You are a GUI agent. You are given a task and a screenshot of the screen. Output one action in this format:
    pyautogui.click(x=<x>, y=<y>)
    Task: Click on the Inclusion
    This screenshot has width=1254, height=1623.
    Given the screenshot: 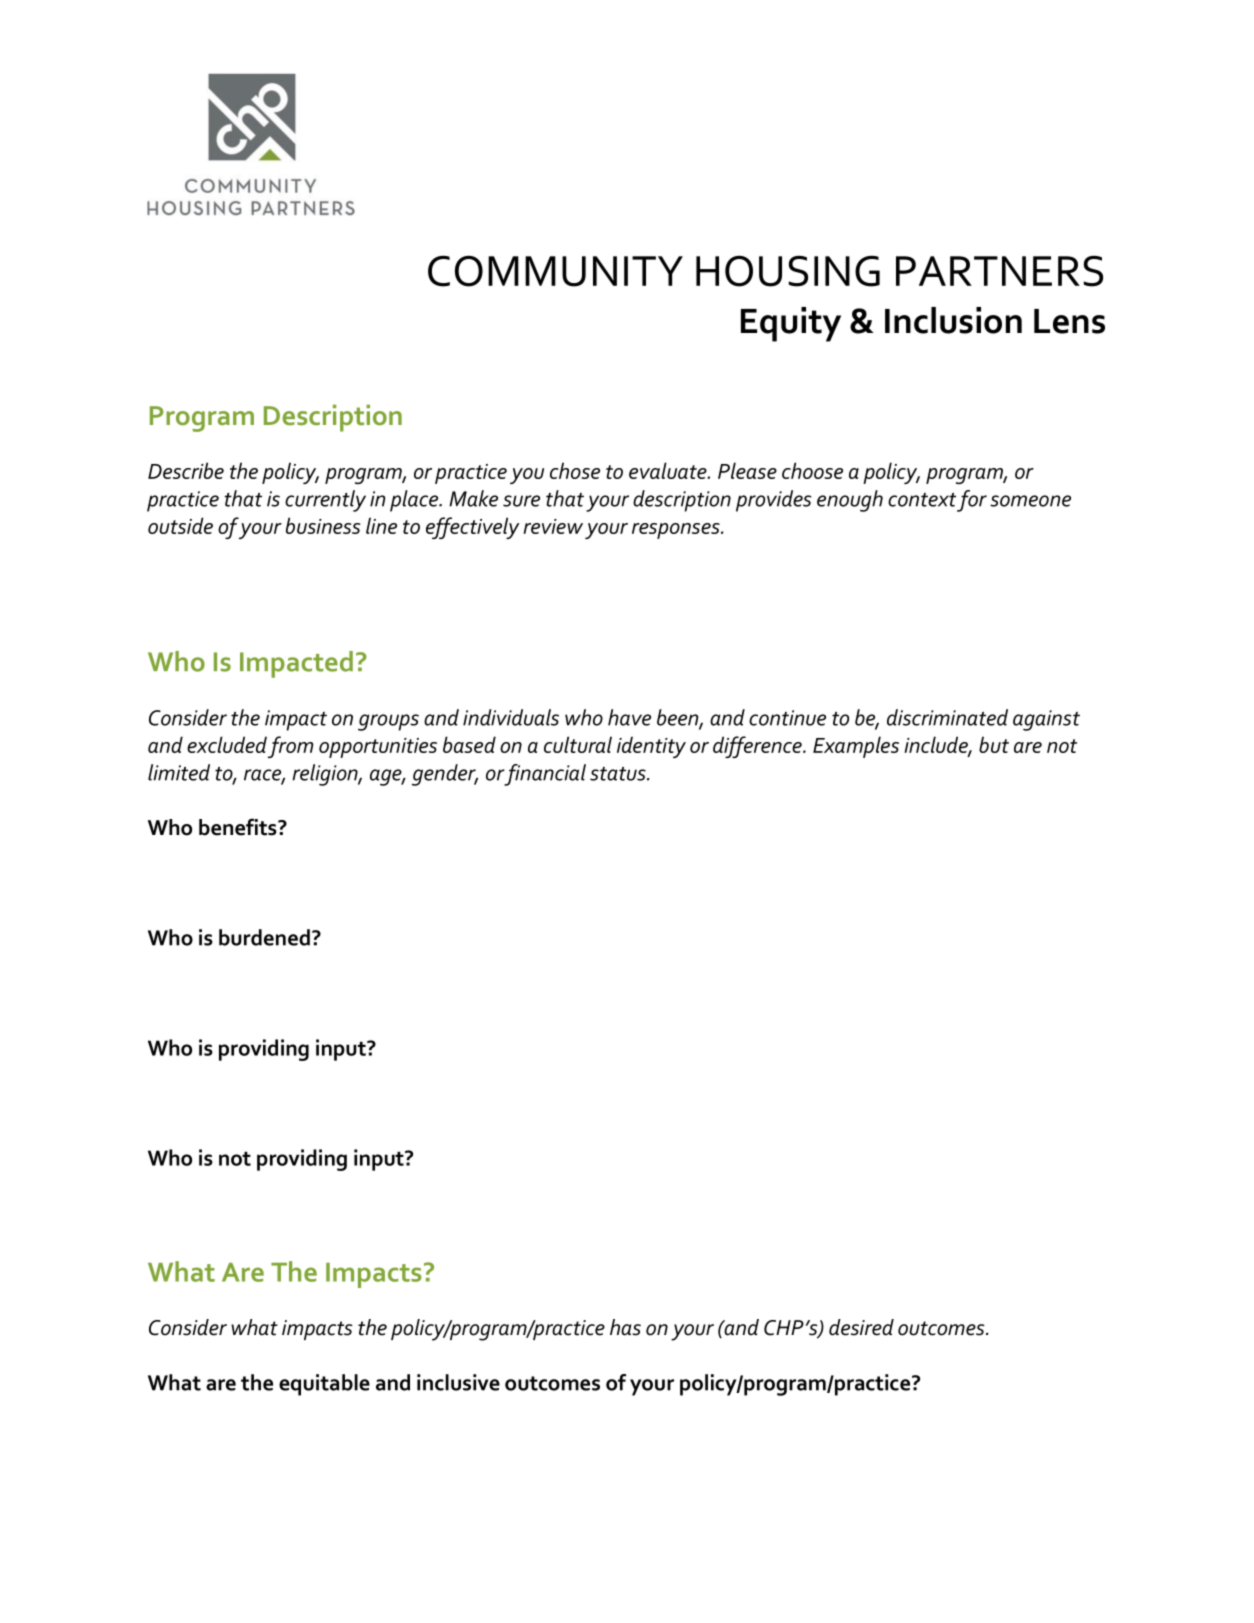 What is the action you would take?
    pyautogui.click(x=953, y=320)
